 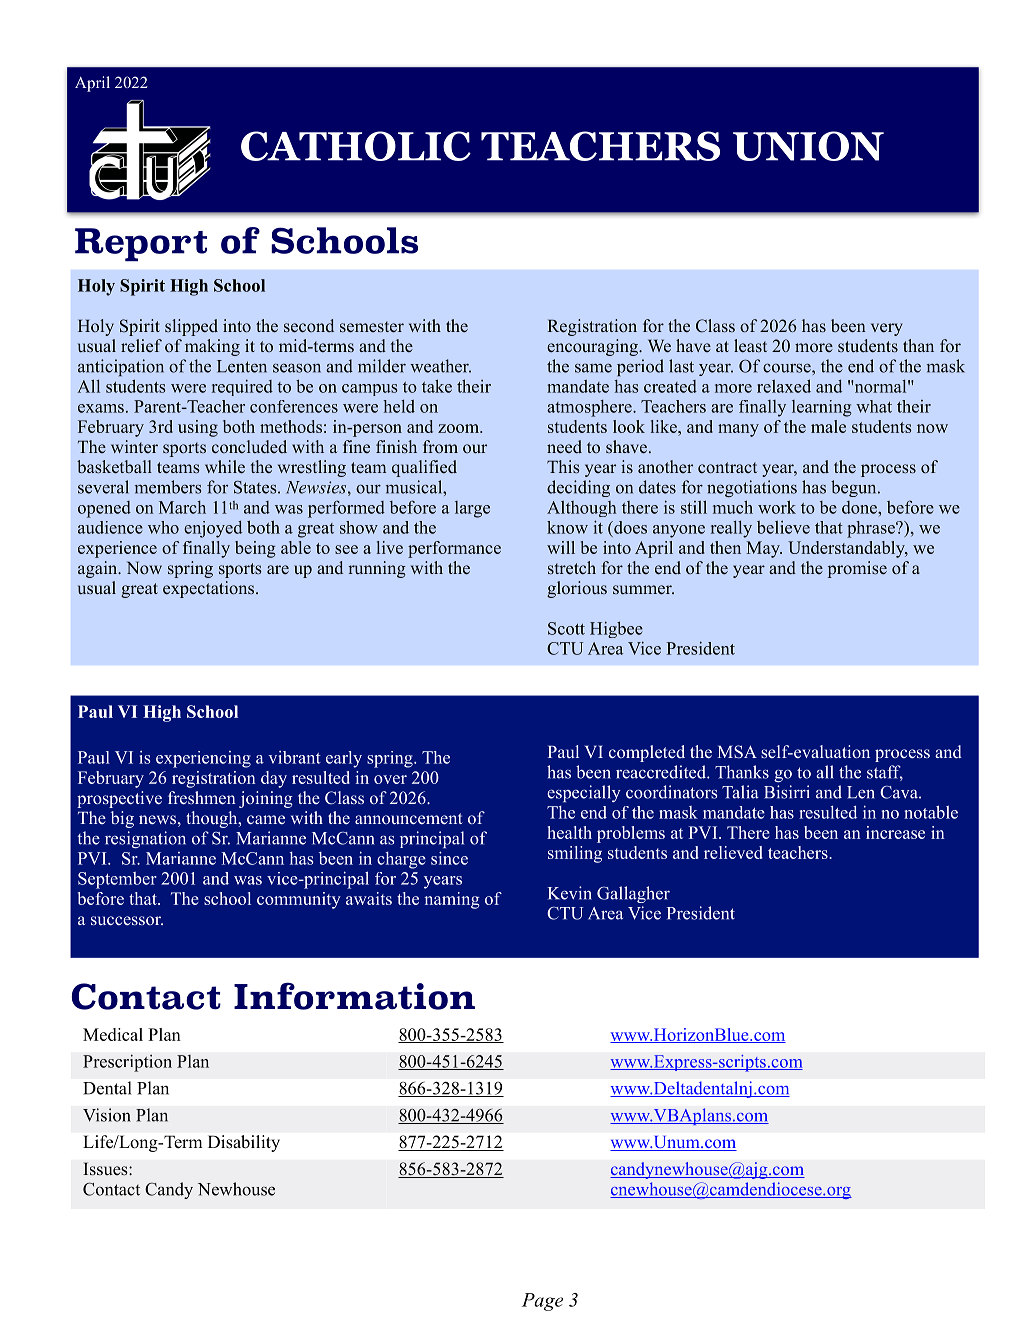 I want to click on UNION, so click(x=808, y=146).
